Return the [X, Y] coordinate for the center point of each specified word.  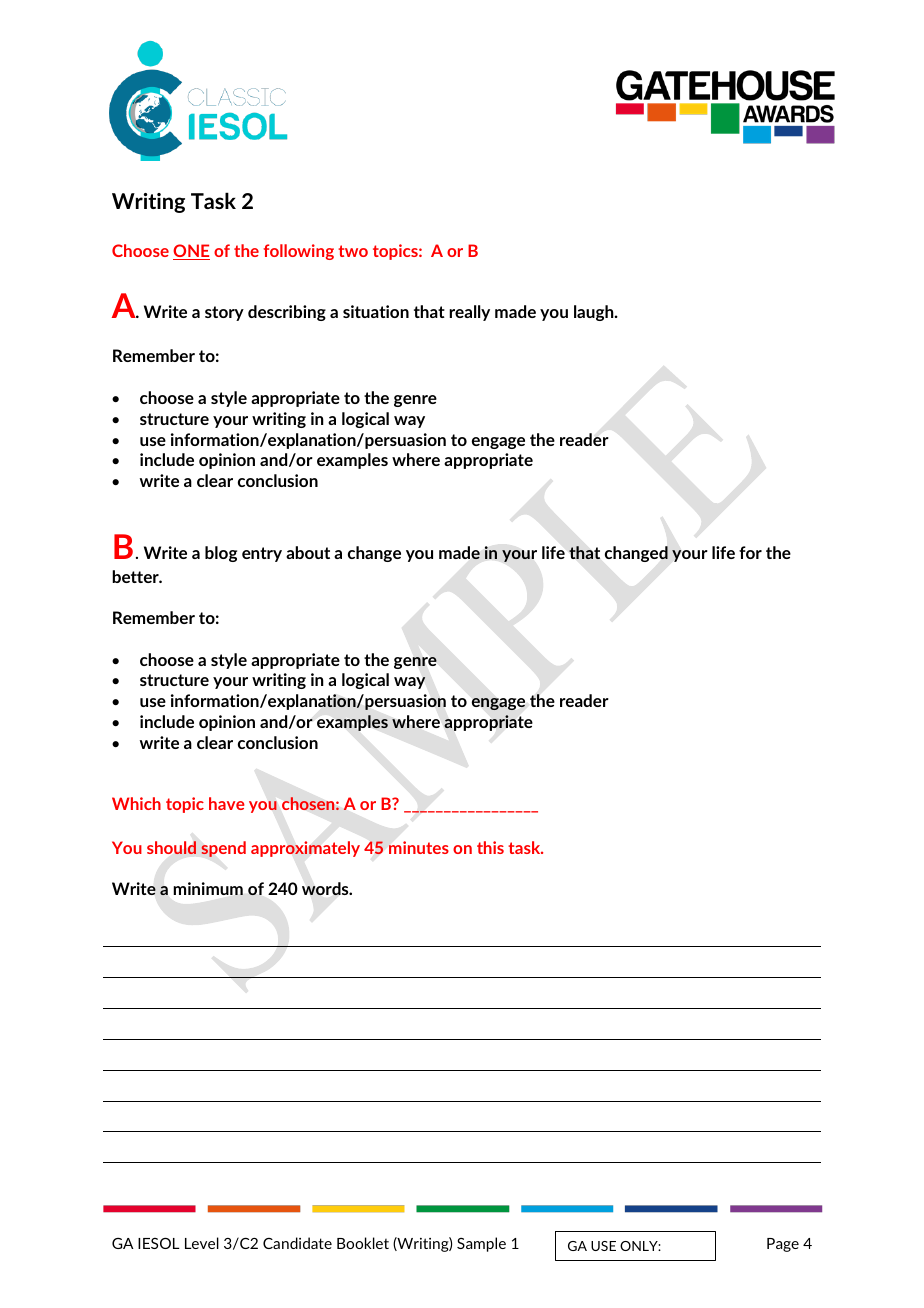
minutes [419, 847]
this [490, 847]
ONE [191, 252]
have [227, 803]
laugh [595, 313]
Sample [481, 1244]
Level [202, 1243]
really [469, 313]
